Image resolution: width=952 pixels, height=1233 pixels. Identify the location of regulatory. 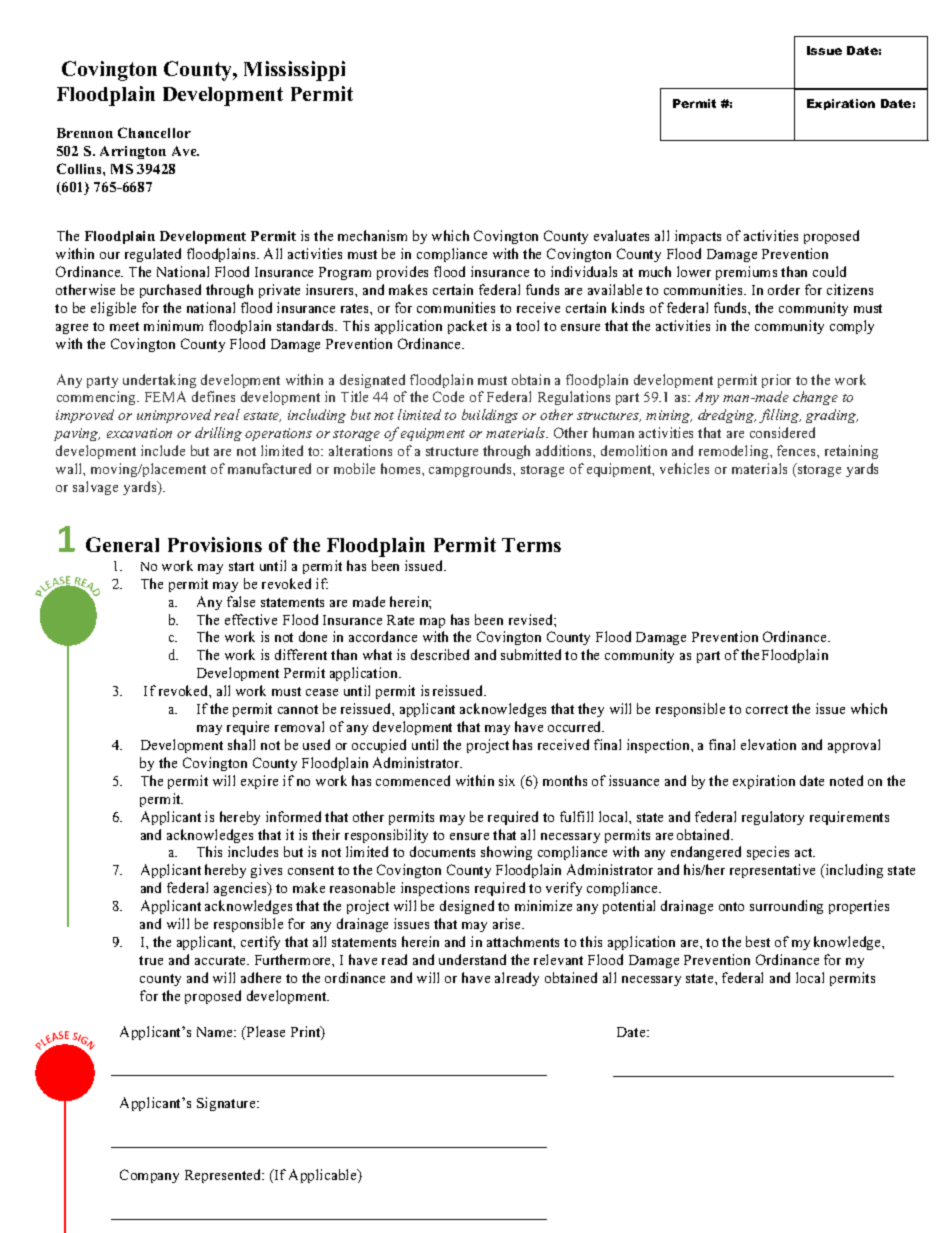
(773, 818).
